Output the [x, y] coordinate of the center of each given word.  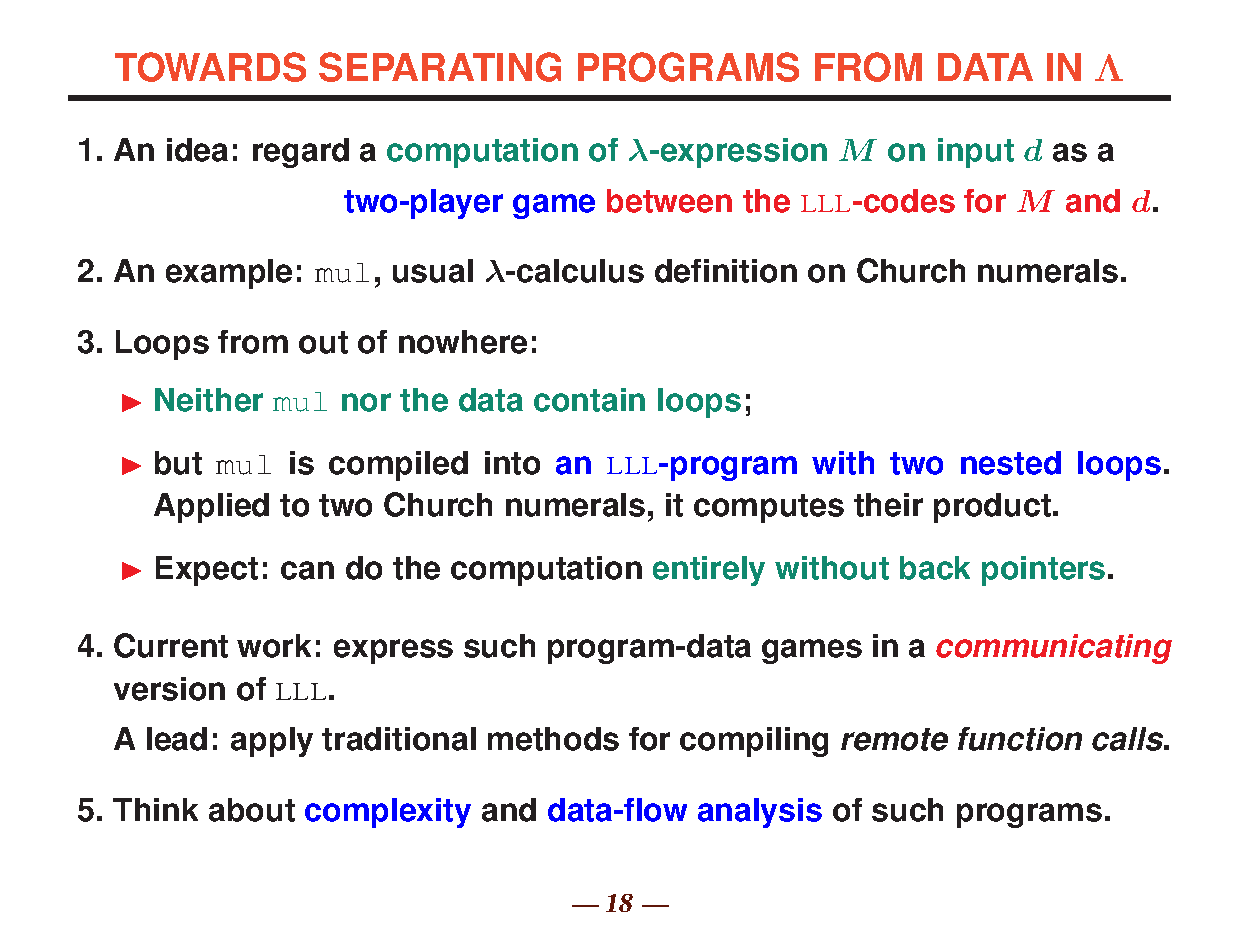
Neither [209, 400]
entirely [709, 571]
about [252, 810]
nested [1011, 463]
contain [589, 400]
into [512, 463]
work [274, 646]
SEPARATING [440, 67]
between [669, 201]
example [229, 274]
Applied [211, 508]
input [976, 153]
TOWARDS [210, 67]
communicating [1054, 649]
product [992, 508]
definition [726, 271]
